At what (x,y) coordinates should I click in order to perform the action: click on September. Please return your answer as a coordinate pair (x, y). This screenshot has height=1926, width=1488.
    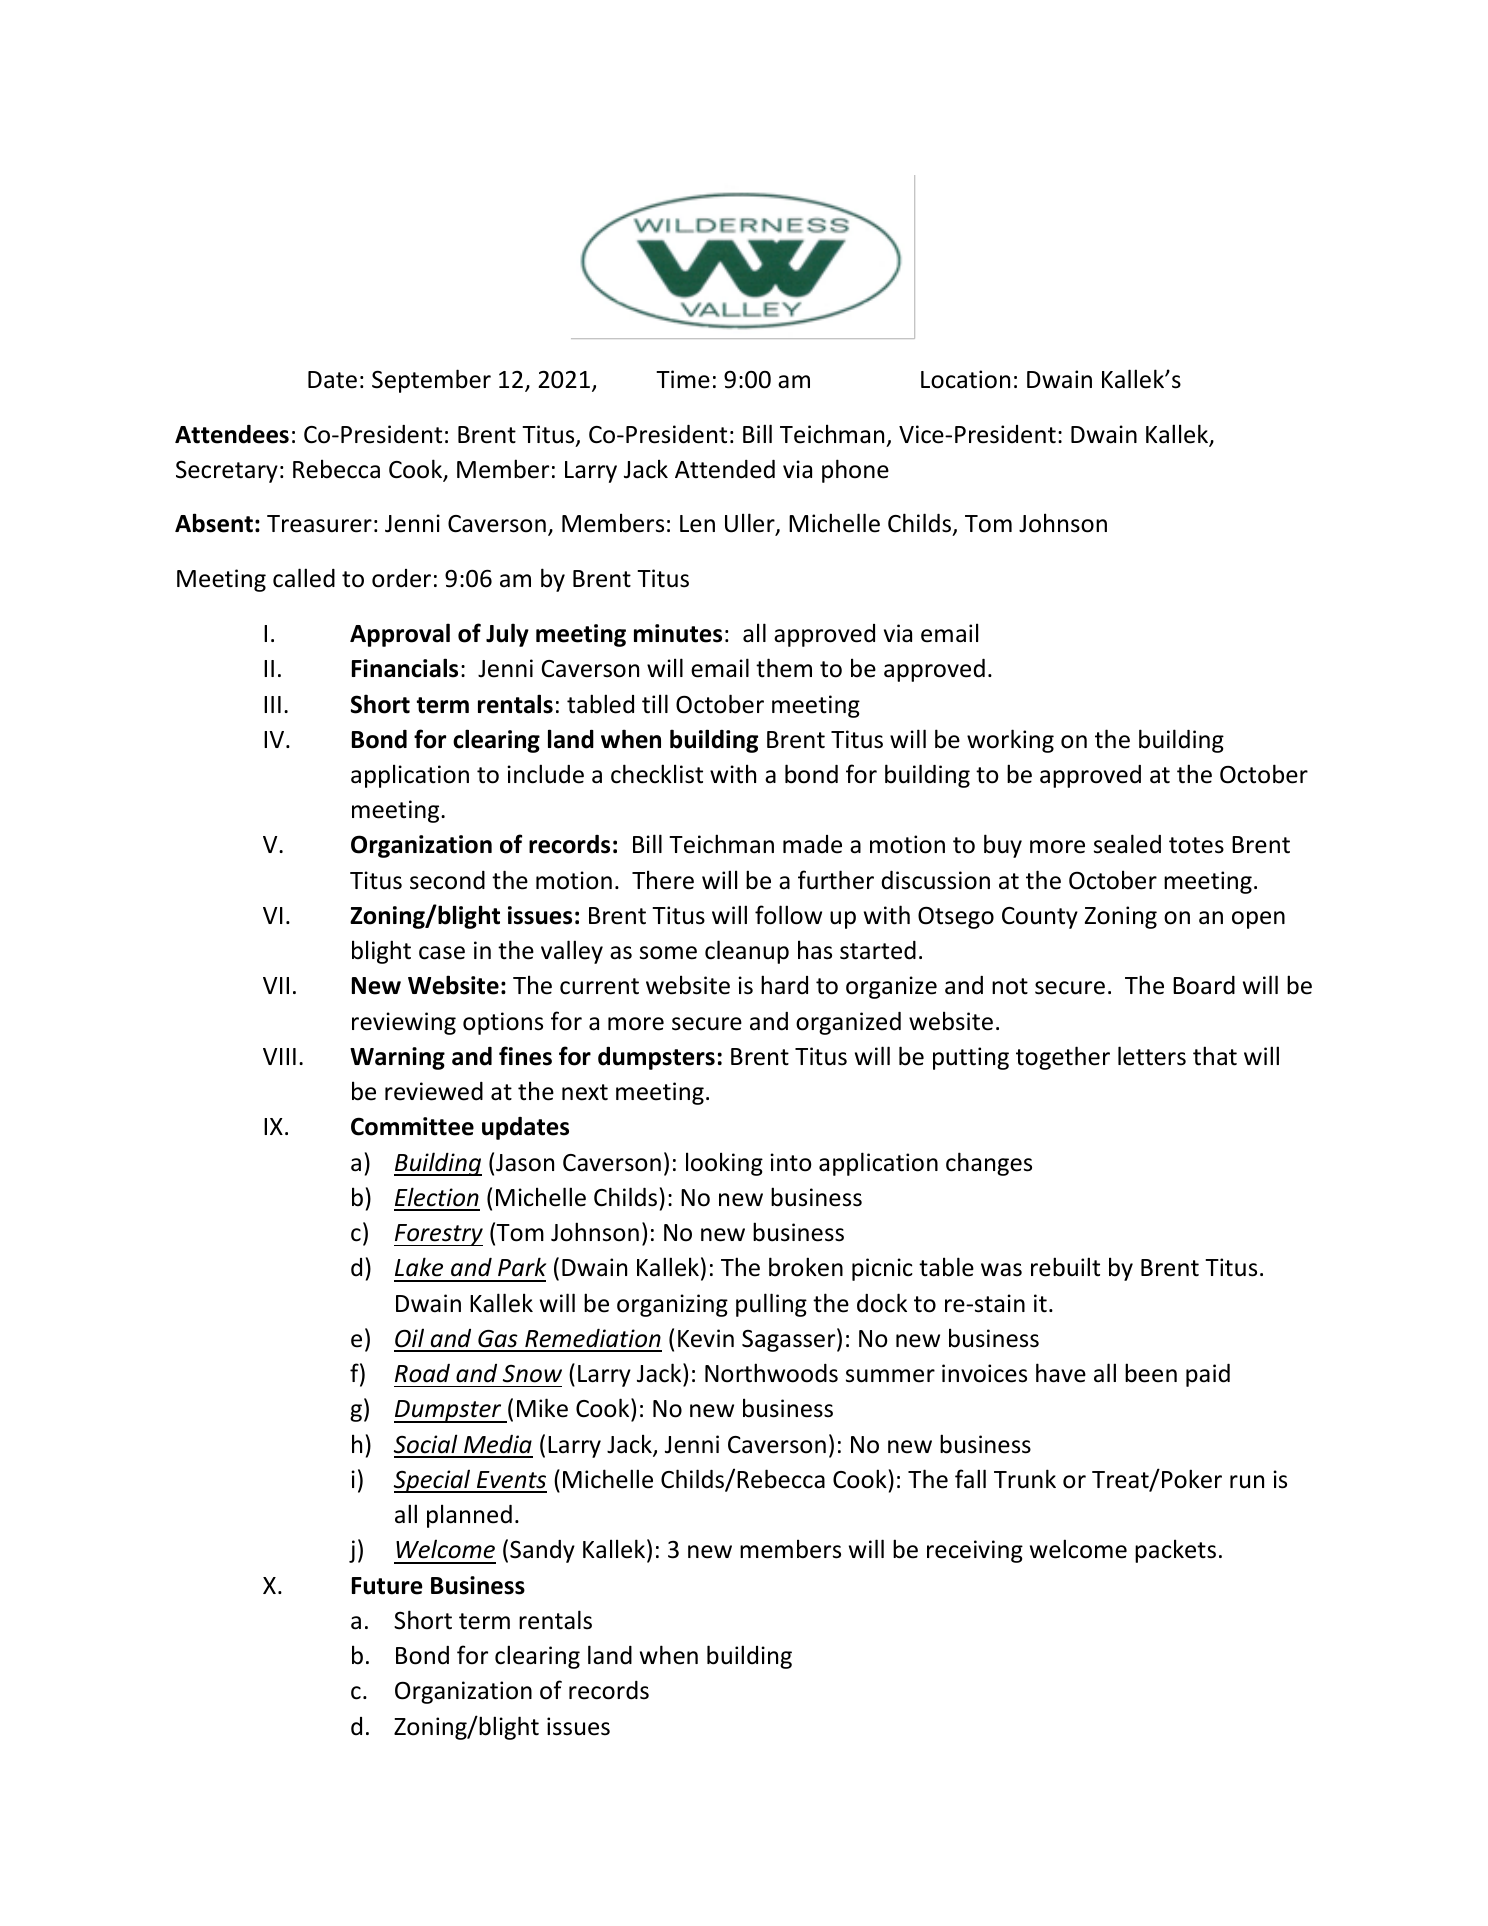
    Looking at the image, I should click on (431, 381).
